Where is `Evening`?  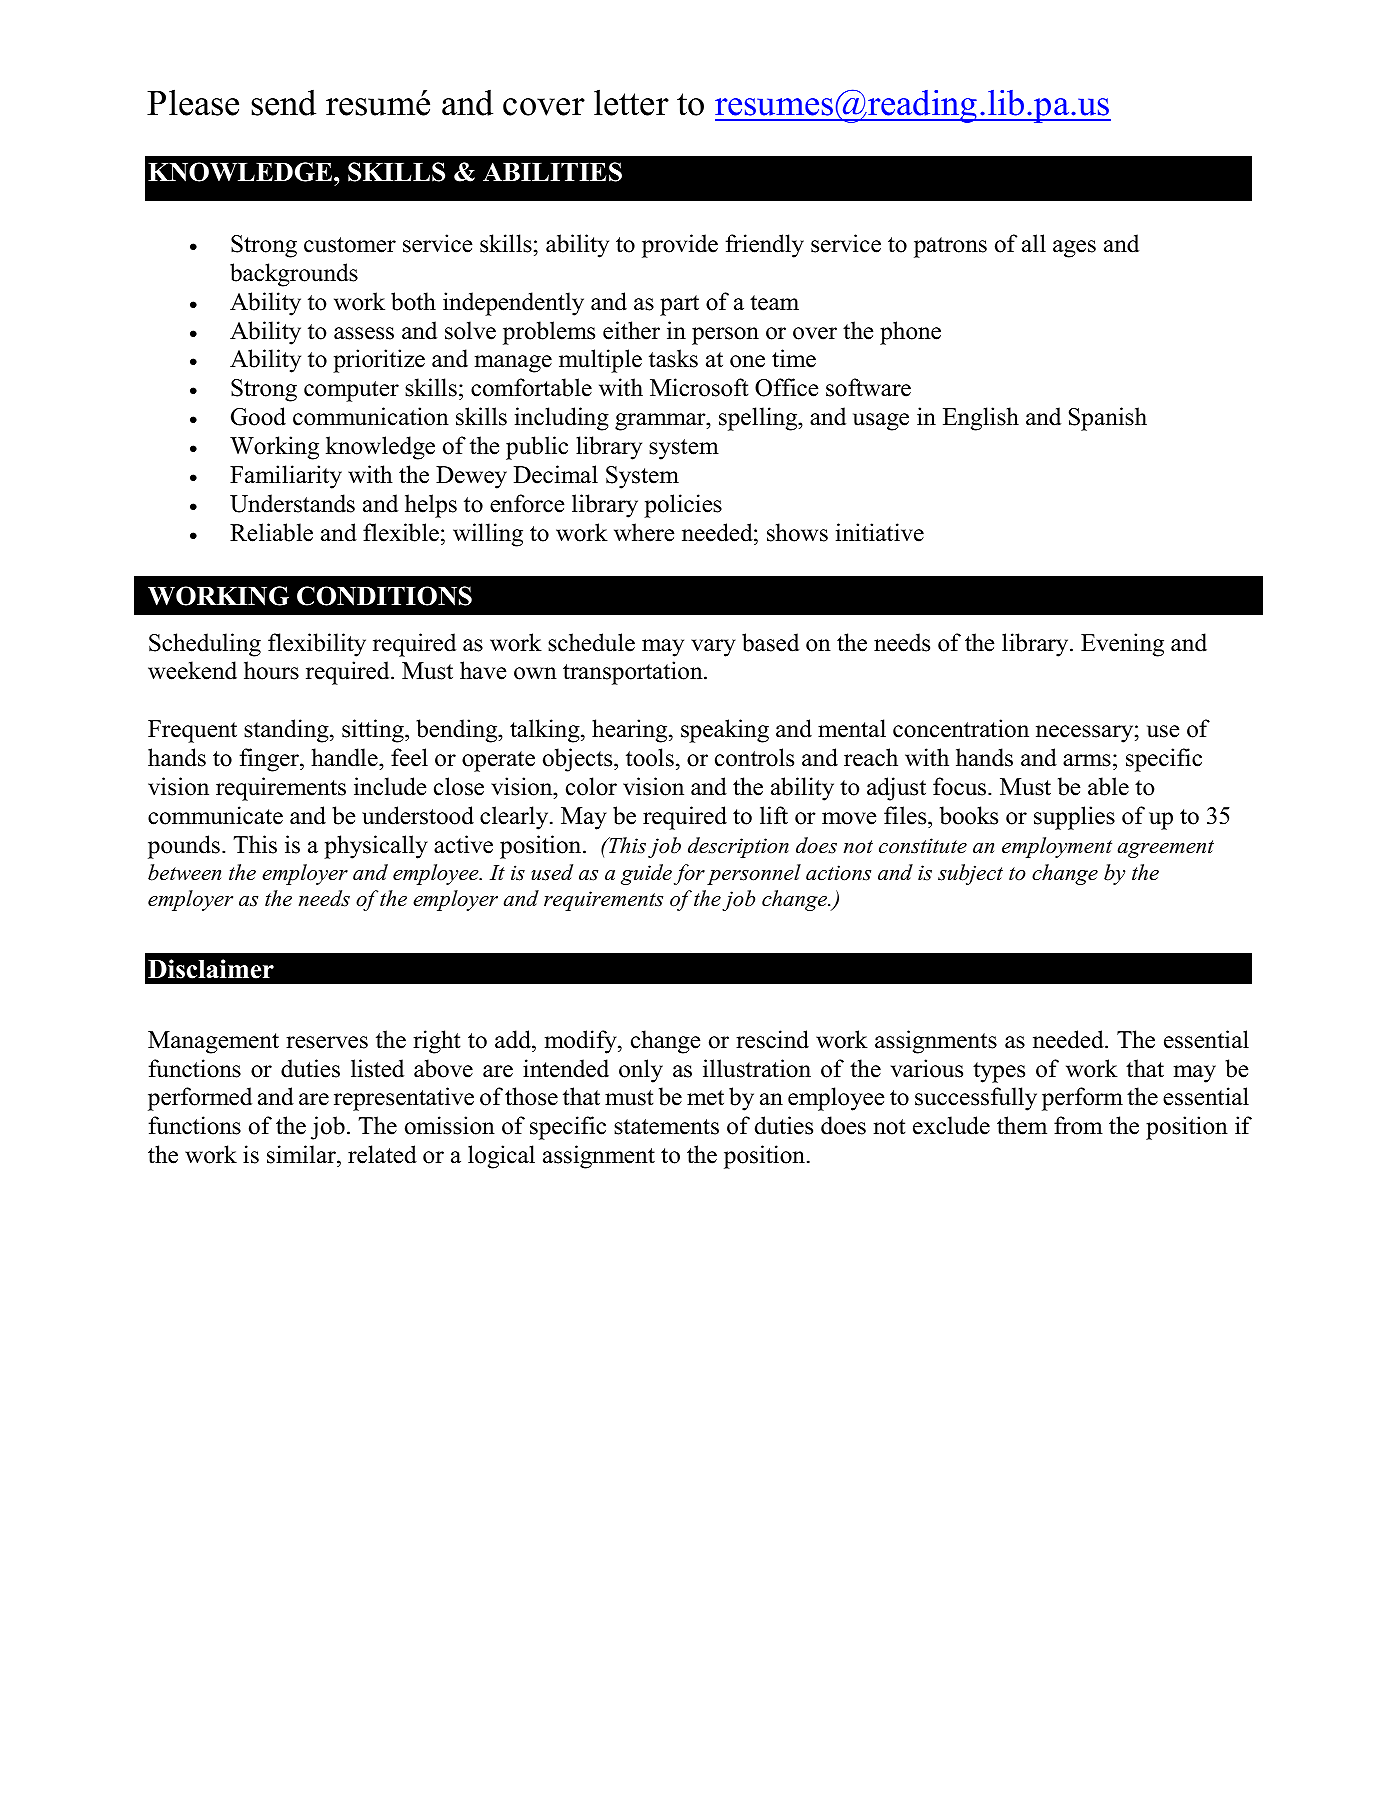
Evening is located at coordinates (1122, 645).
